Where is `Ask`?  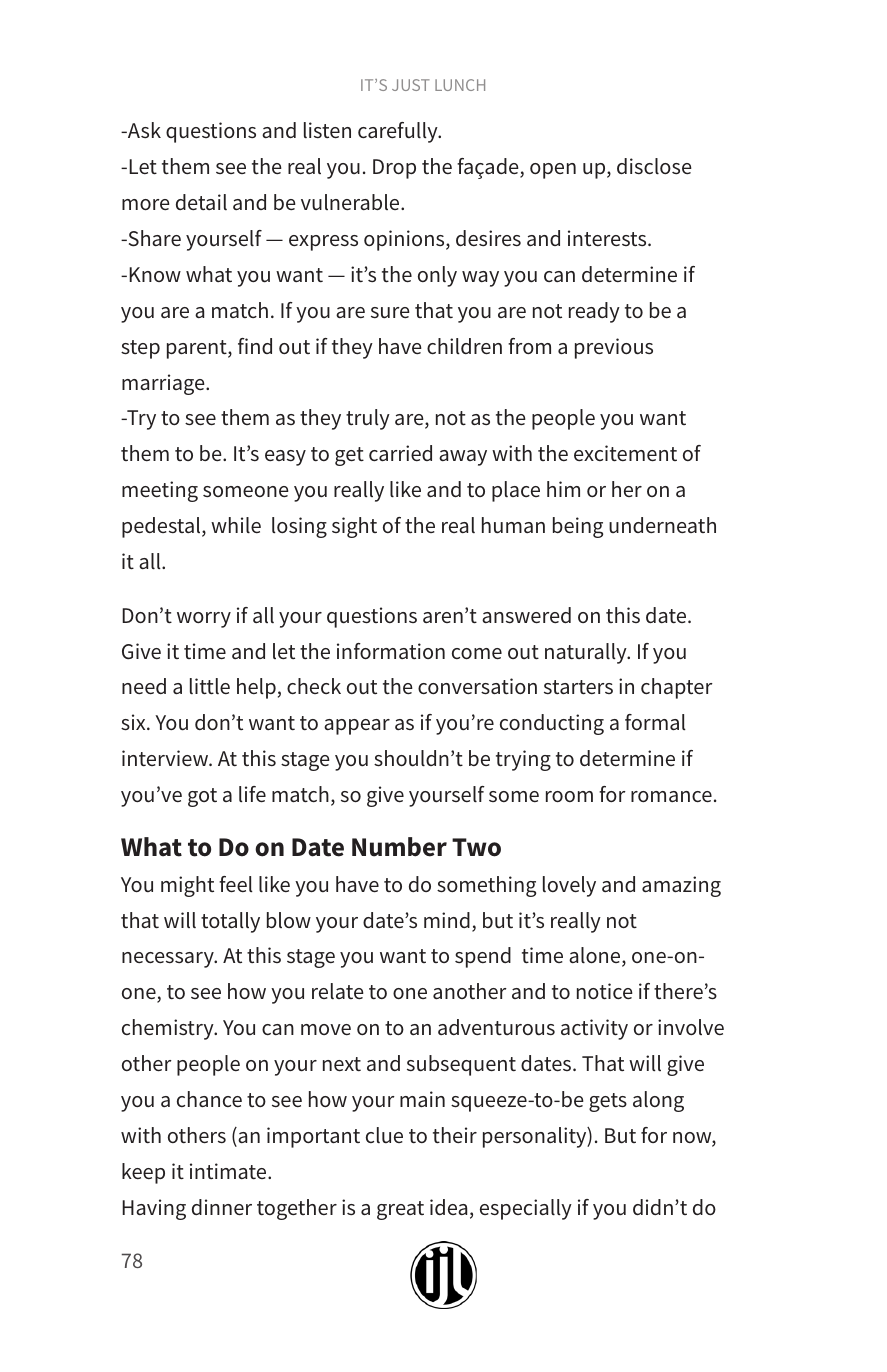 Ask is located at coordinates (143, 130).
